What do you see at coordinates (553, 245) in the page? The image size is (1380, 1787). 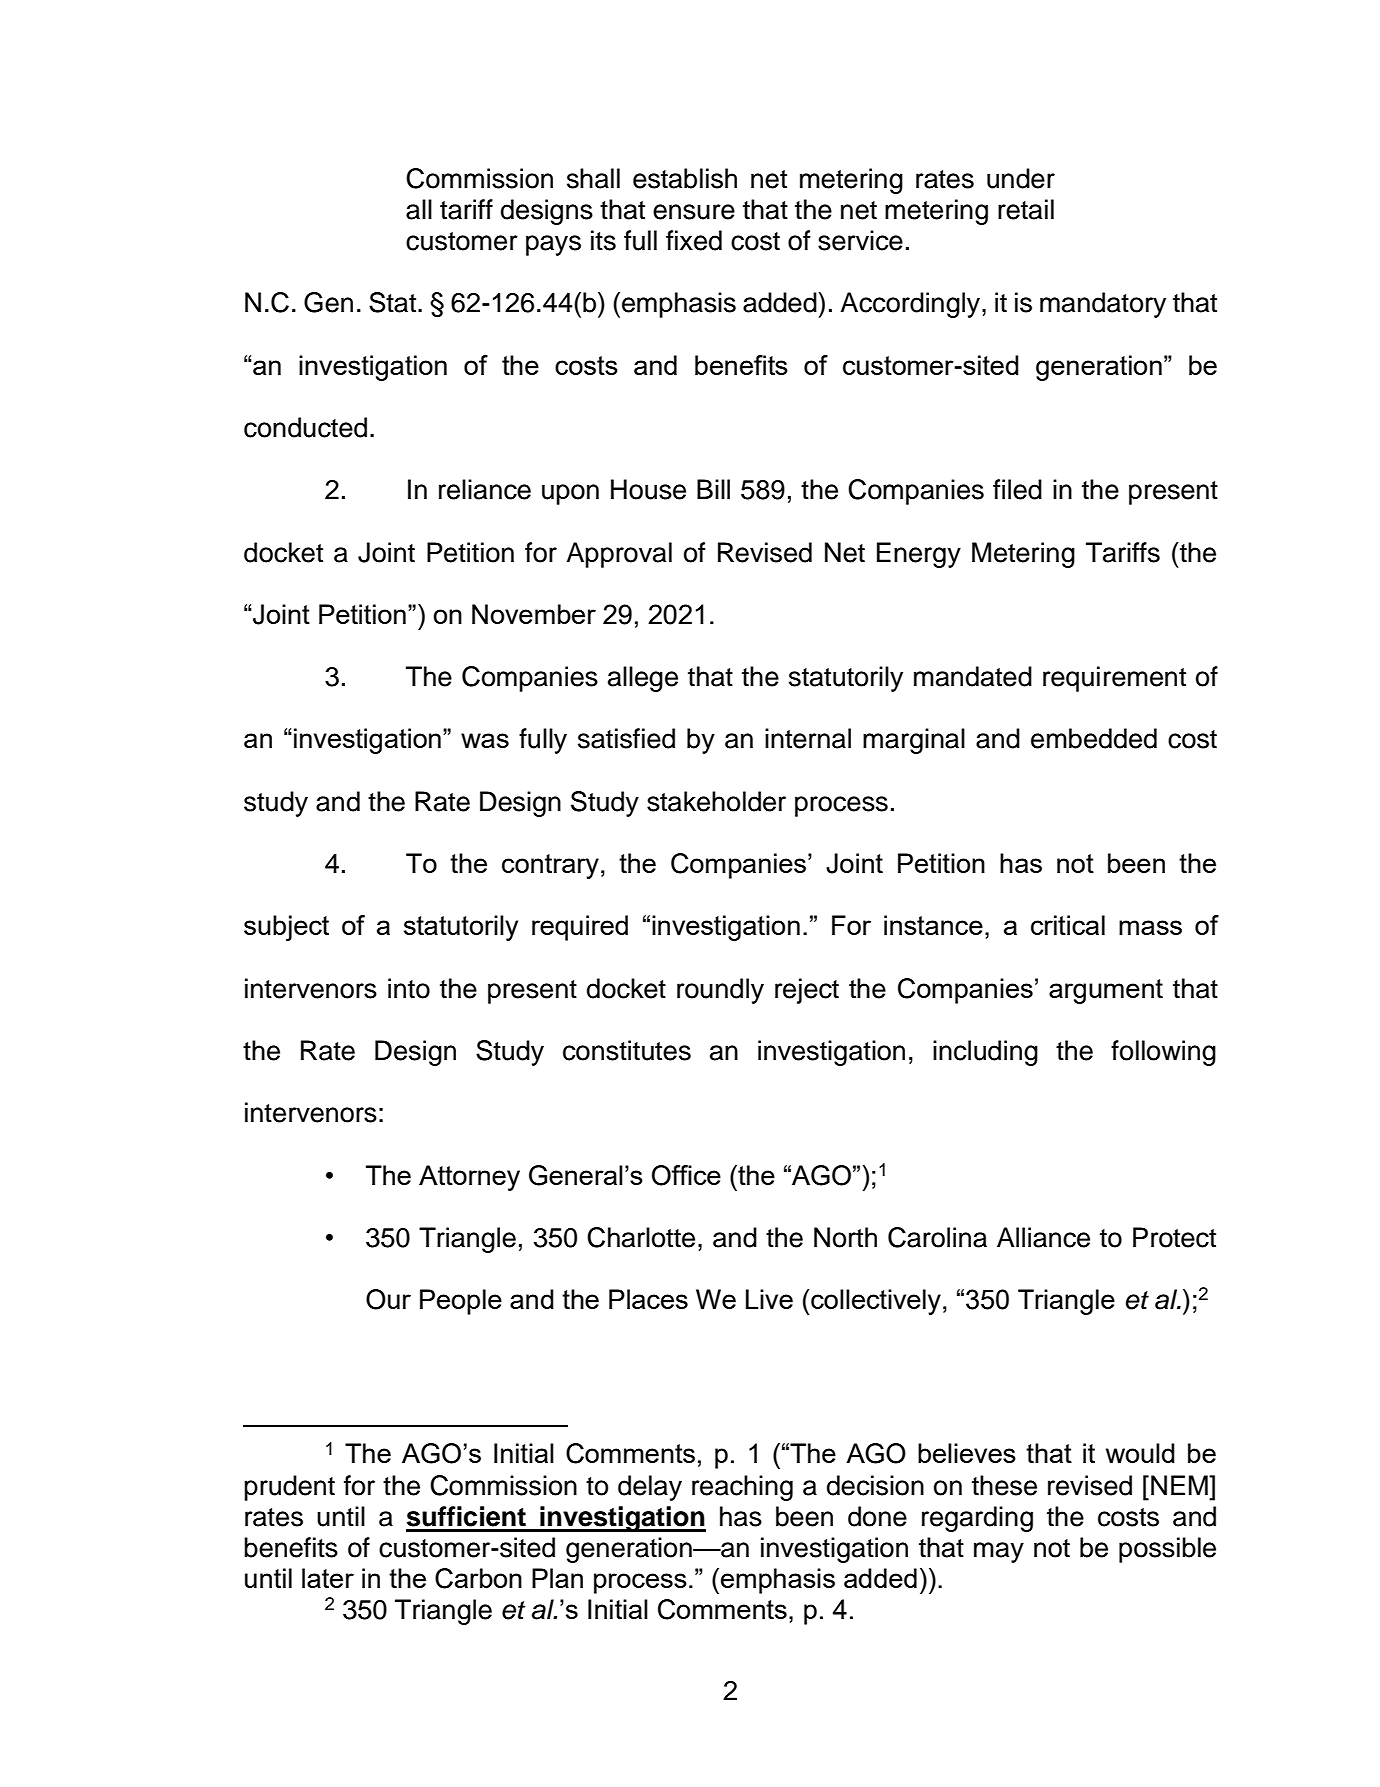 I see `pays` at bounding box center [553, 245].
